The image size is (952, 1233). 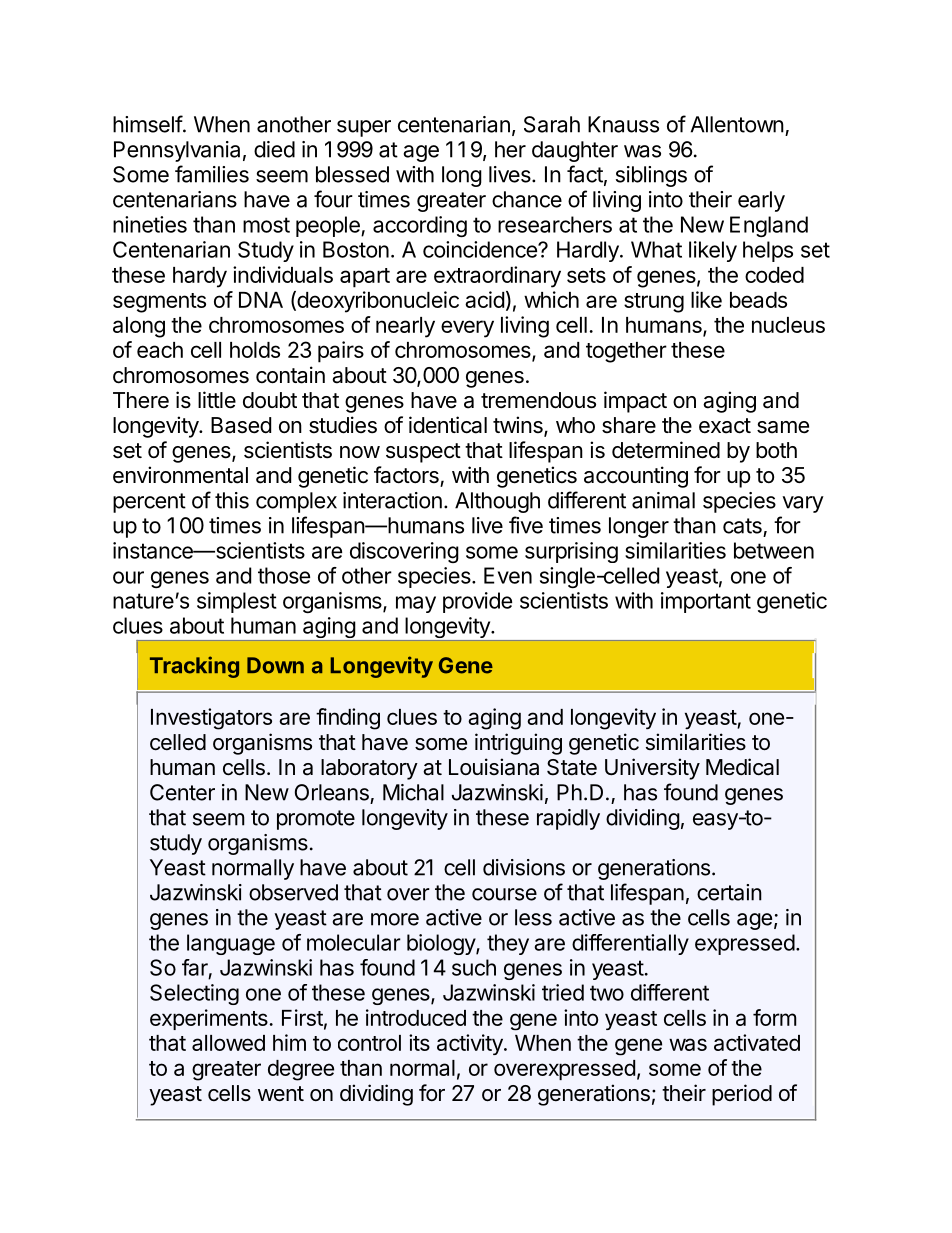 What do you see at coordinates (527, 199) in the page?
I see `chance` at bounding box center [527, 199].
